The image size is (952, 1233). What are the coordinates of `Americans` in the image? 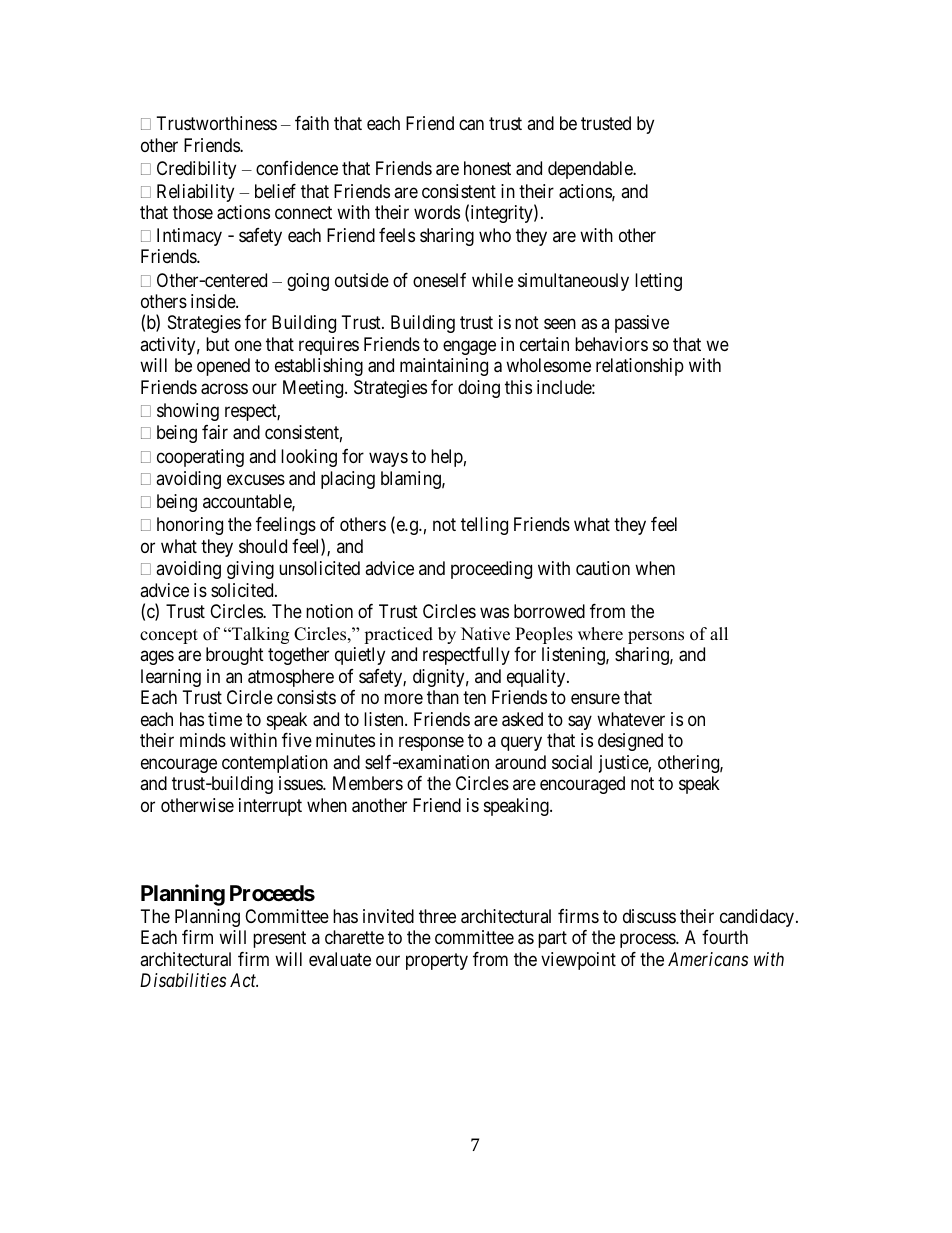 It's located at (708, 959).
